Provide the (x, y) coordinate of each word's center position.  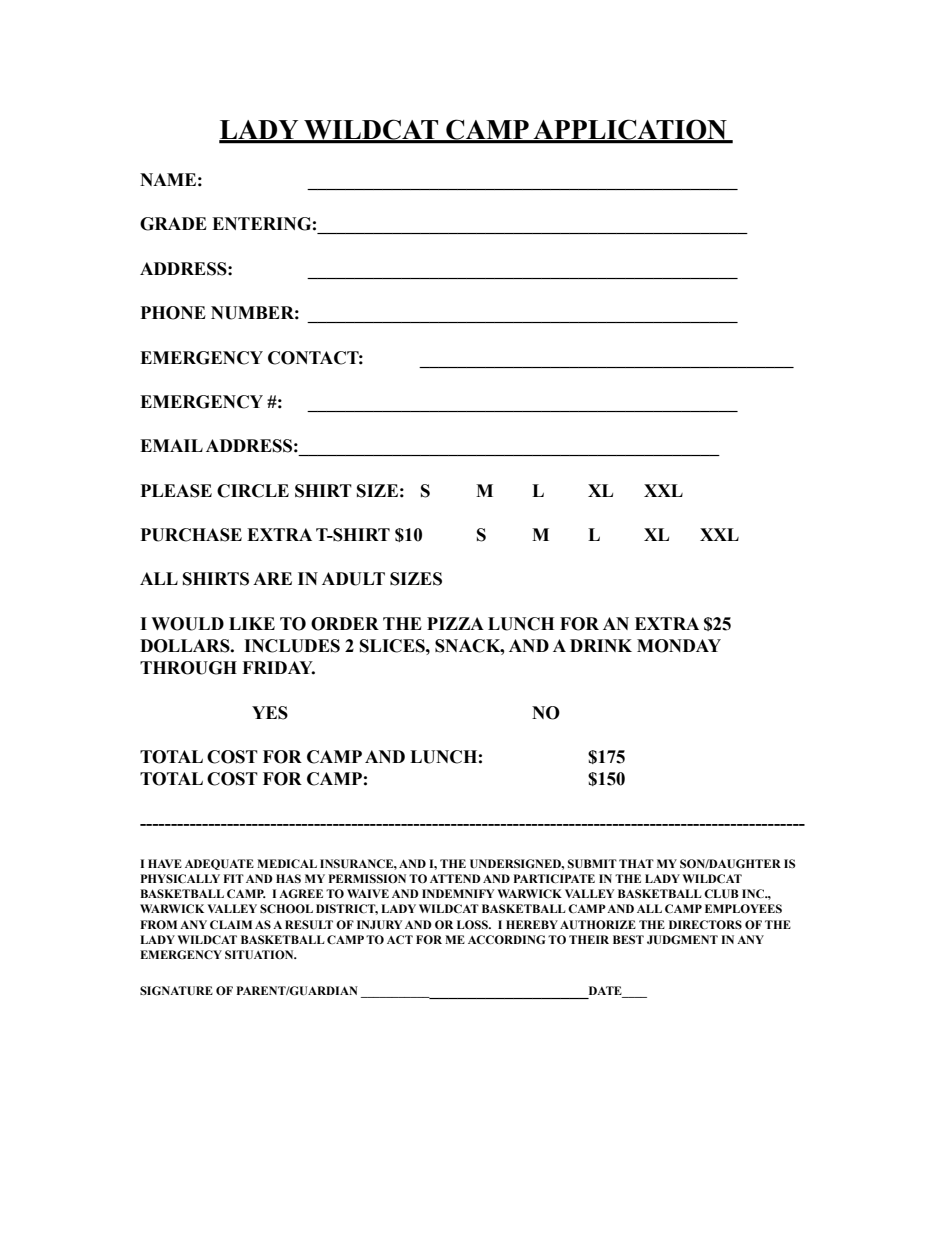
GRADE (173, 224)
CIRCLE (253, 491)
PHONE (173, 313)
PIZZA (455, 623)
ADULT (353, 579)
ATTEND (455, 878)
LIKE (252, 623)
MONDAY (679, 646)
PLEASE (176, 491)
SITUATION (260, 954)
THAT (636, 863)
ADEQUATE (219, 864)
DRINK (601, 645)
